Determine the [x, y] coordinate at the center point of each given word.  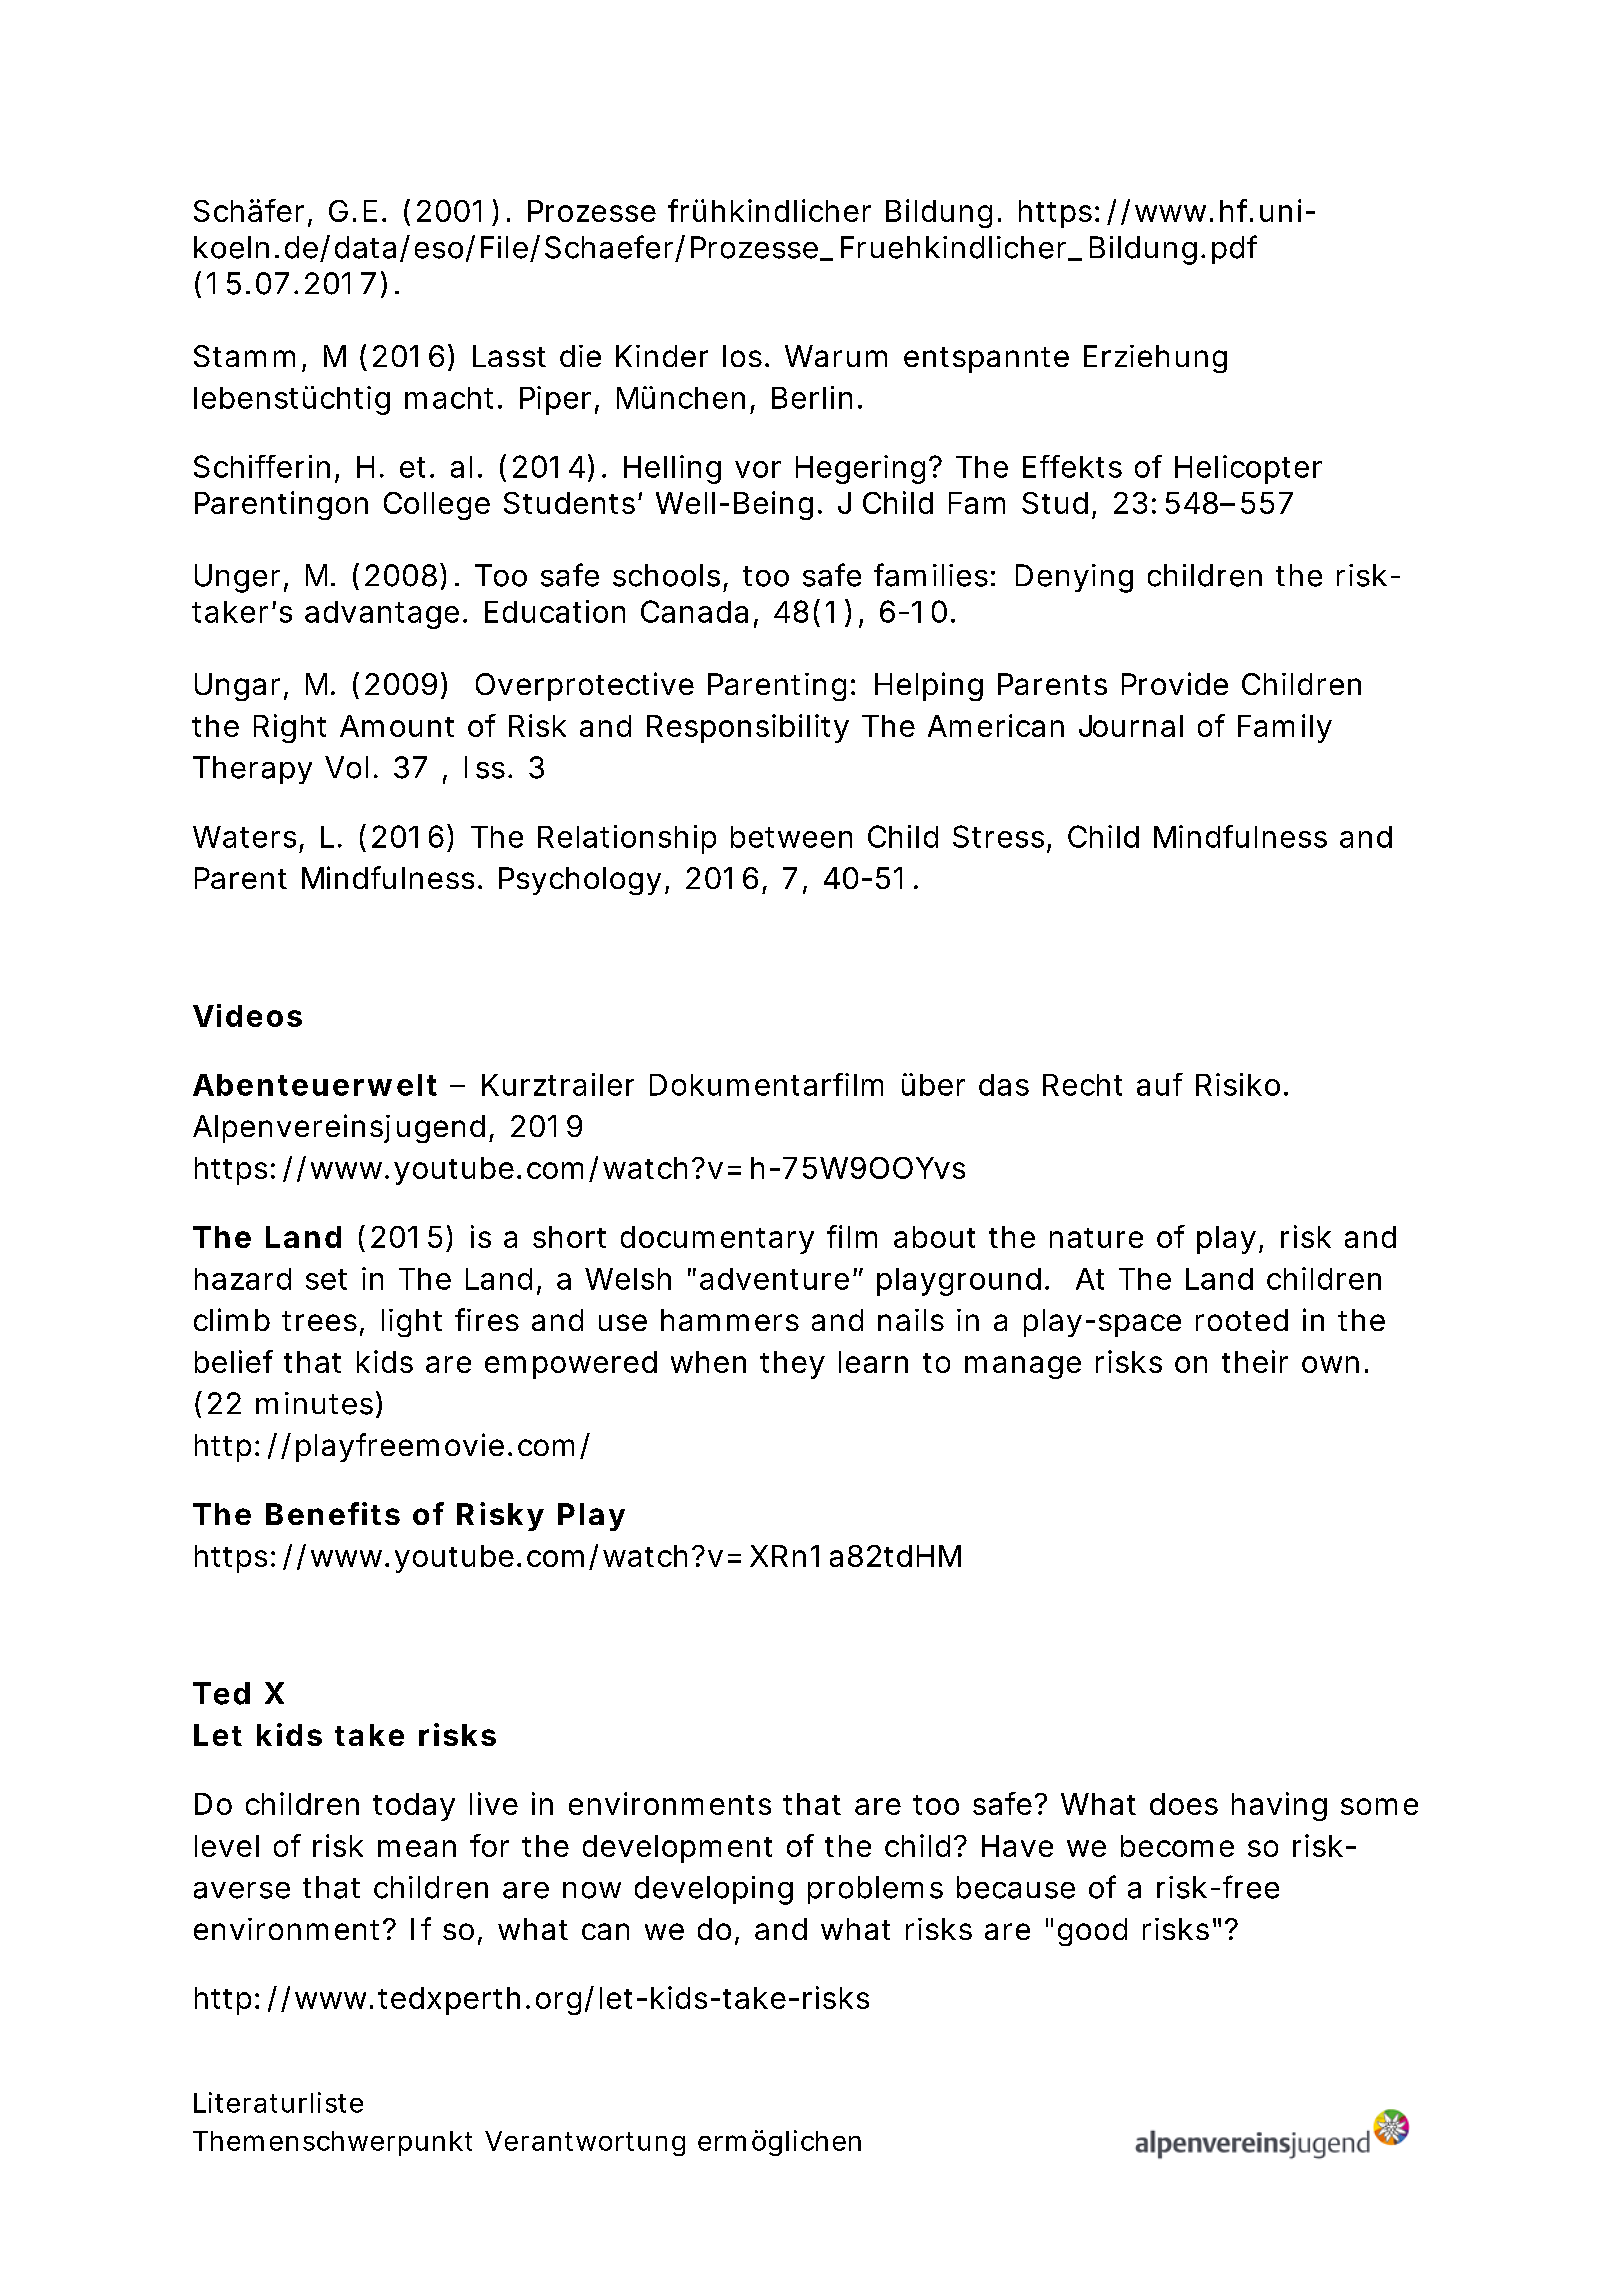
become [1177, 1846]
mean [417, 1848]
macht [453, 398]
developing [714, 1890]
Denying [1074, 578]
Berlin [817, 397]
